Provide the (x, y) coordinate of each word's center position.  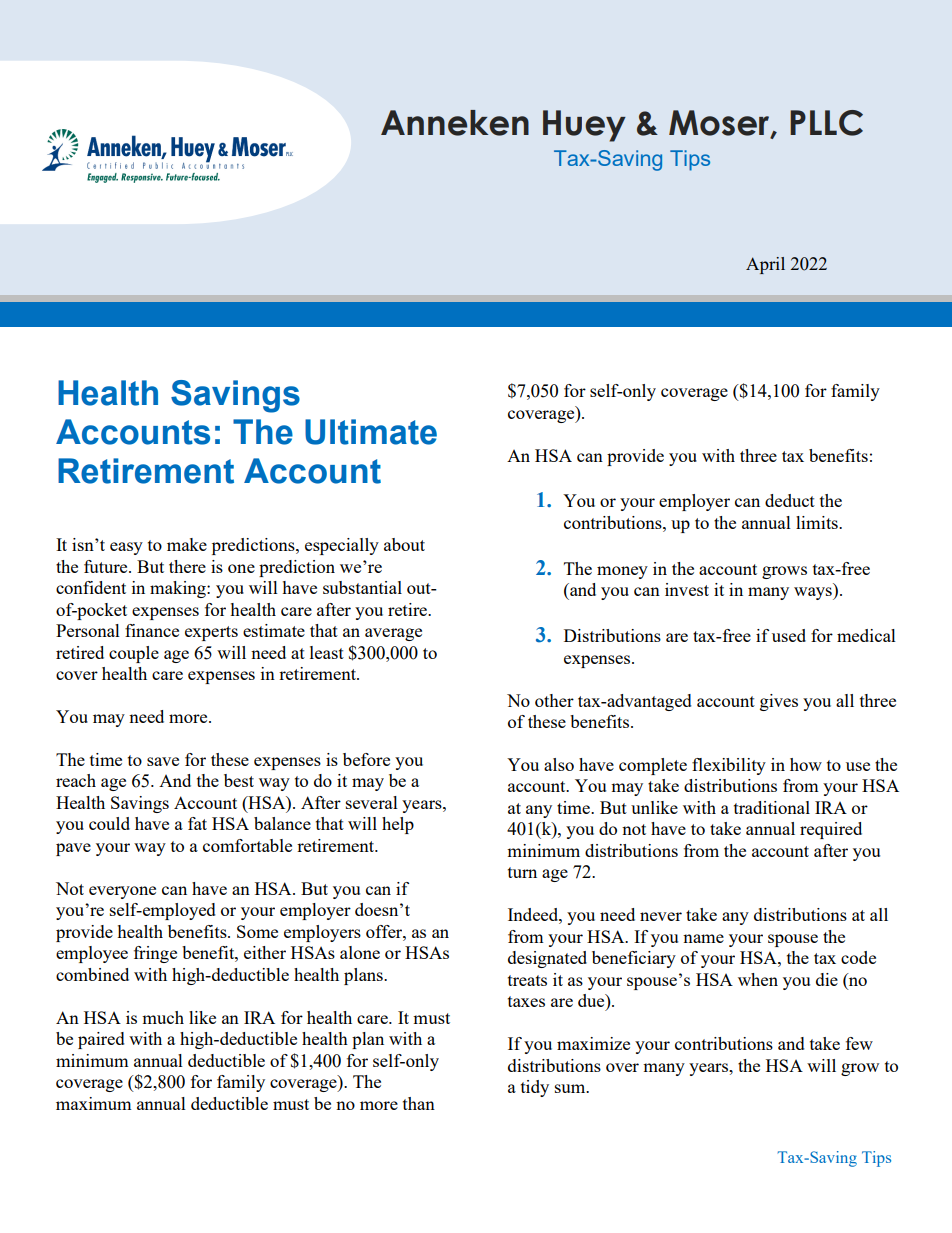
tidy (535, 1088)
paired (101, 1040)
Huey (584, 126)
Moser (720, 124)
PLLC (826, 123)
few (859, 1043)
